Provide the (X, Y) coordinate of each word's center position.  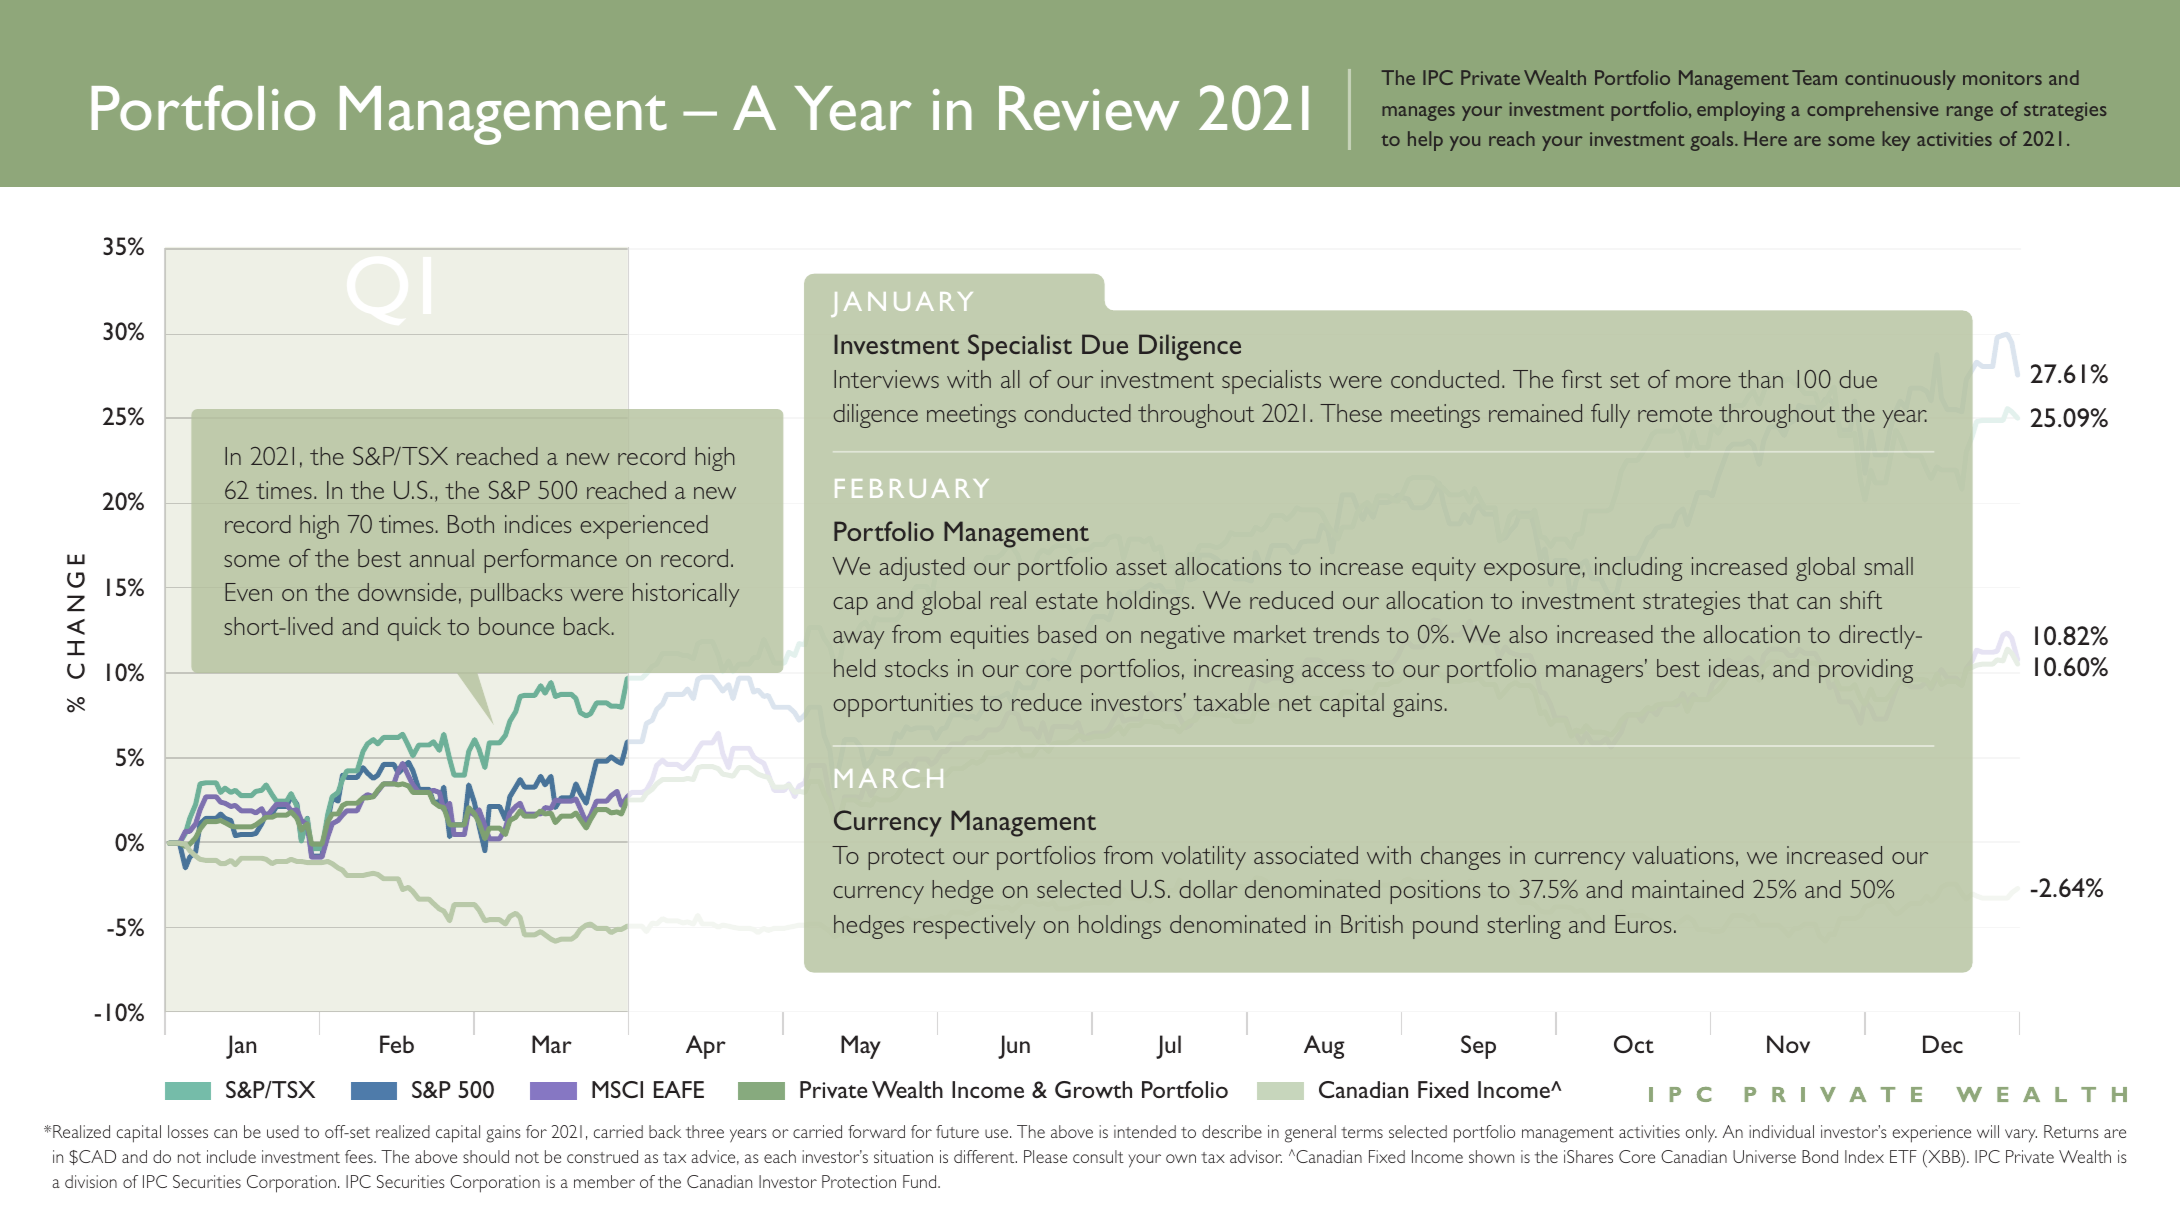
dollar (1208, 889)
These (1351, 413)
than (1760, 379)
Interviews (886, 379)
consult (1098, 1156)
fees (360, 1156)
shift (1861, 600)
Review (1089, 108)
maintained (1687, 889)
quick (414, 629)
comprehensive (1872, 111)
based (1067, 634)
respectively (974, 927)
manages (1418, 113)
